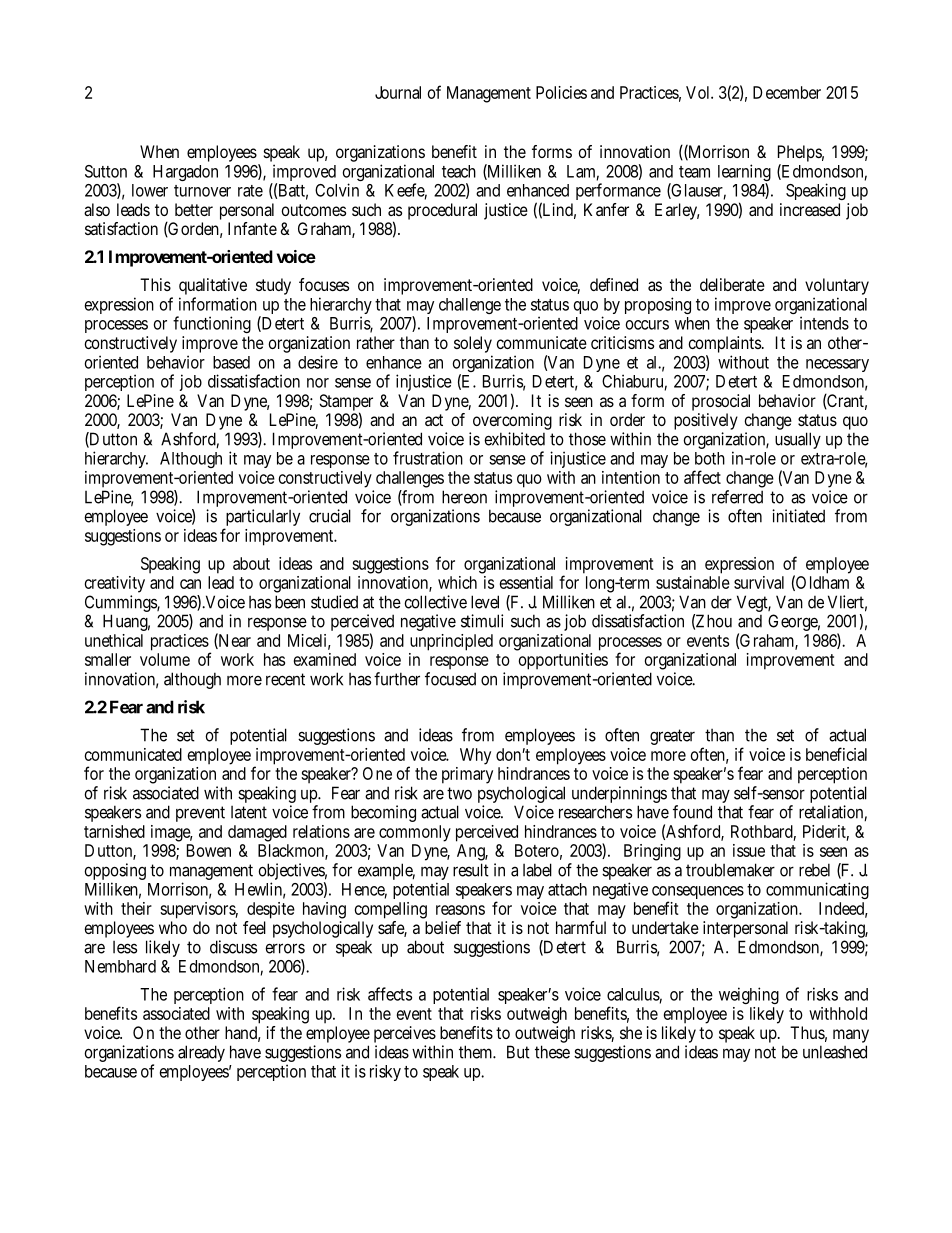 Image resolution: width=952 pixels, height=1233 pixels. Describe the element at coordinates (836, 754) in the document. I see `beneficial` at that location.
